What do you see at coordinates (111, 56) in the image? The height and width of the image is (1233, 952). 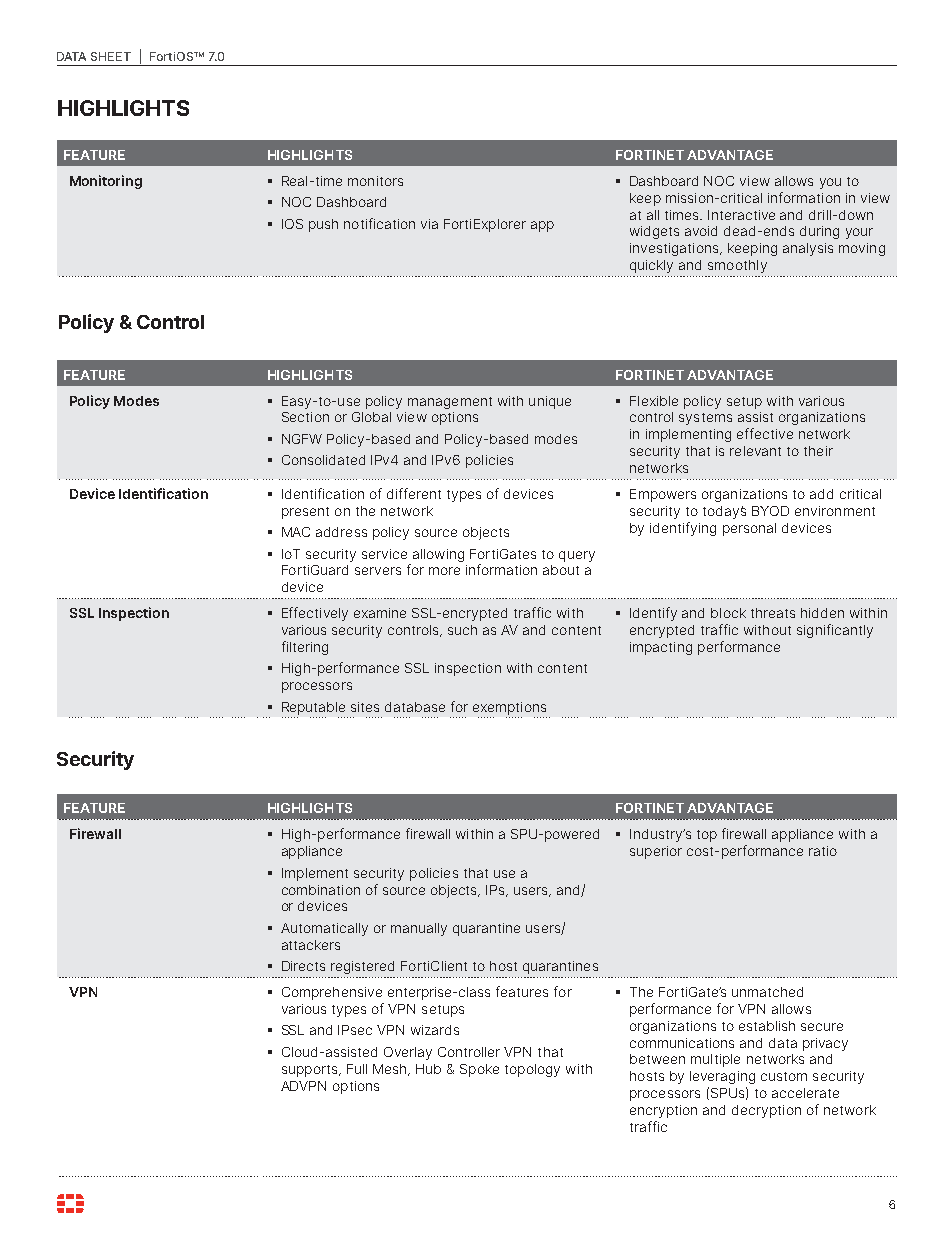 I see `SHEET` at bounding box center [111, 56].
